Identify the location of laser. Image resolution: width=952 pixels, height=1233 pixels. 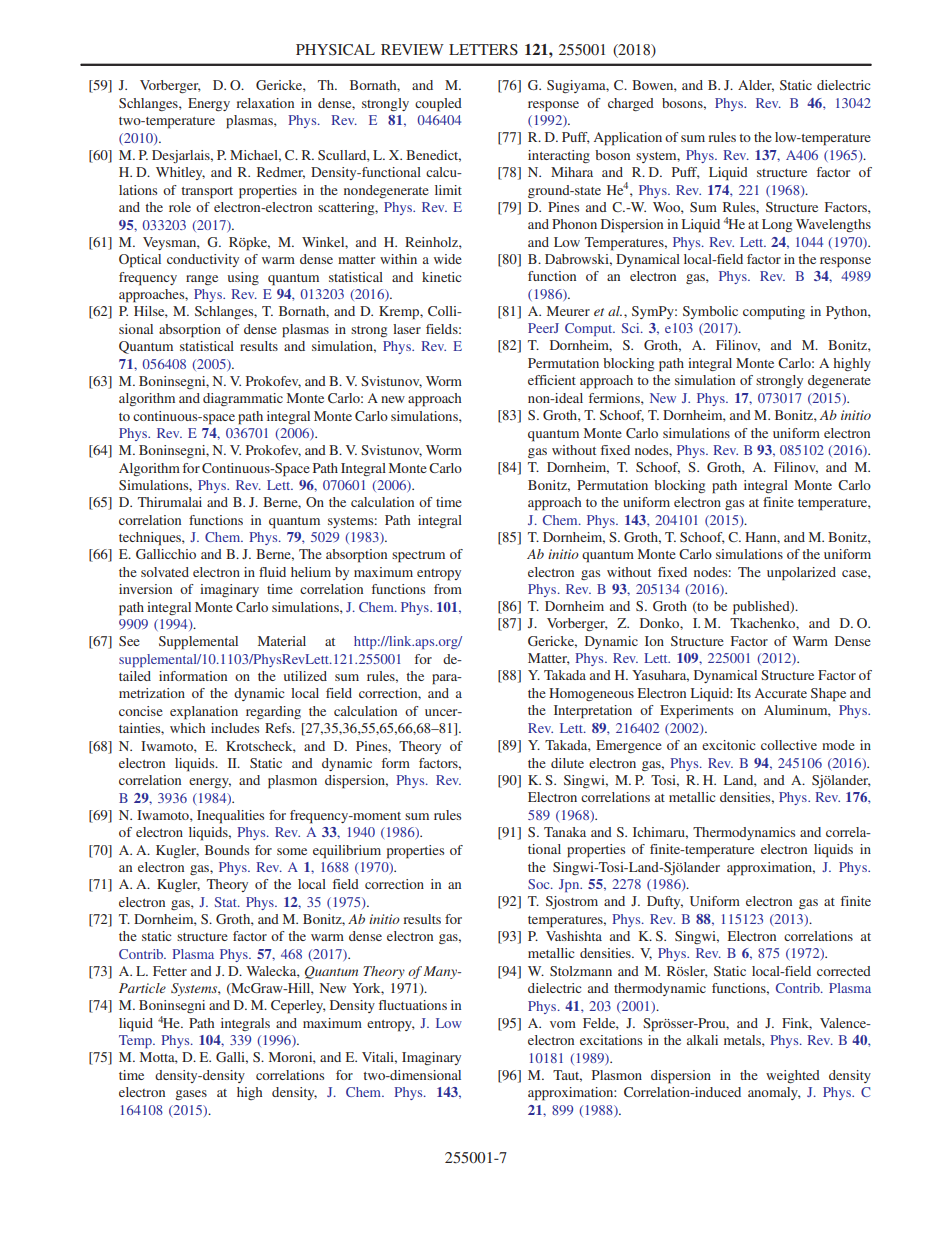
(407, 329).
